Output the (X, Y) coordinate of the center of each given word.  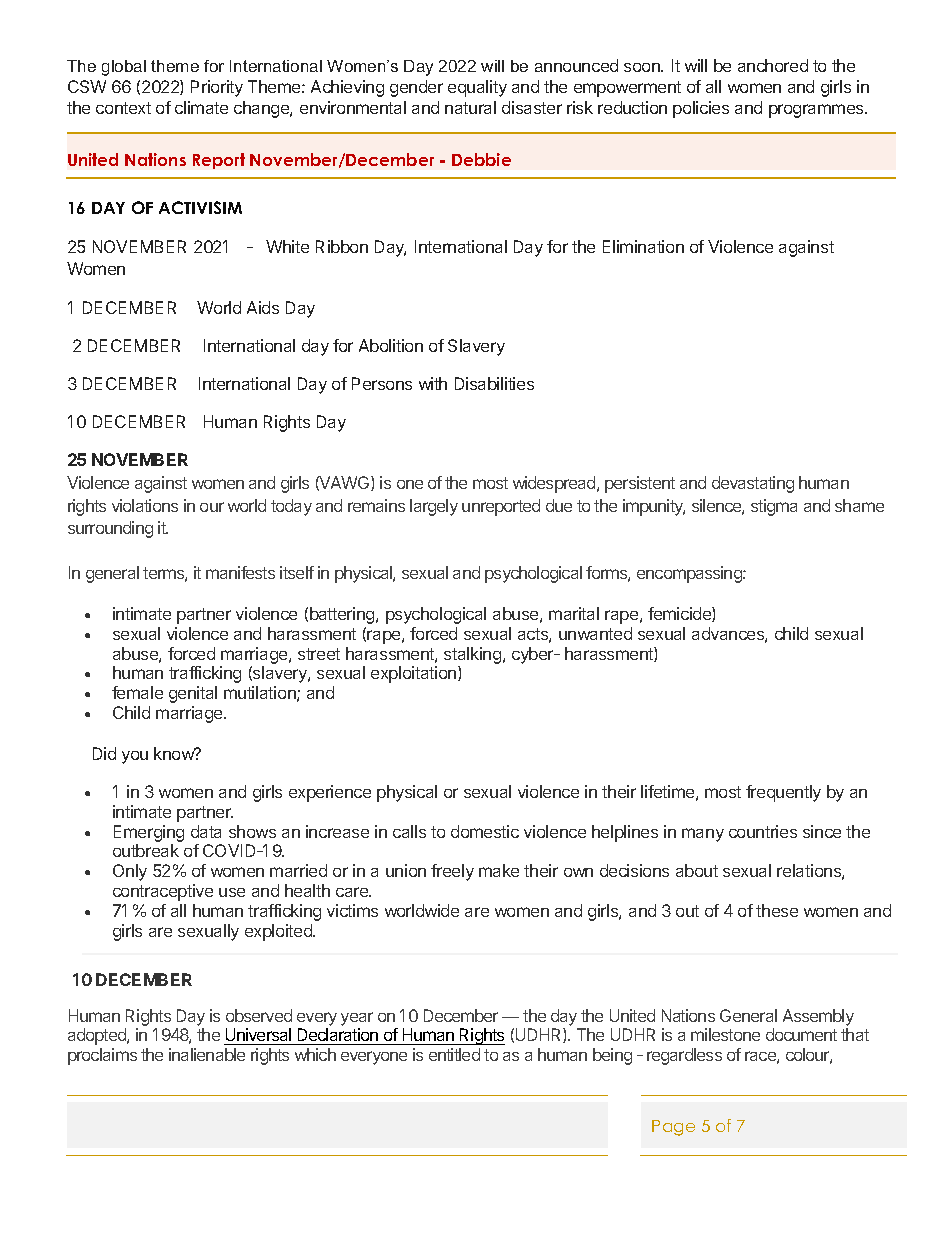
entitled (454, 1054)
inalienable (207, 1054)
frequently (783, 793)
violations (145, 505)
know (175, 753)
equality (477, 88)
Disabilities (494, 383)
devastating (753, 484)
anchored (773, 65)
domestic (485, 831)
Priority (217, 88)
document (801, 1034)
